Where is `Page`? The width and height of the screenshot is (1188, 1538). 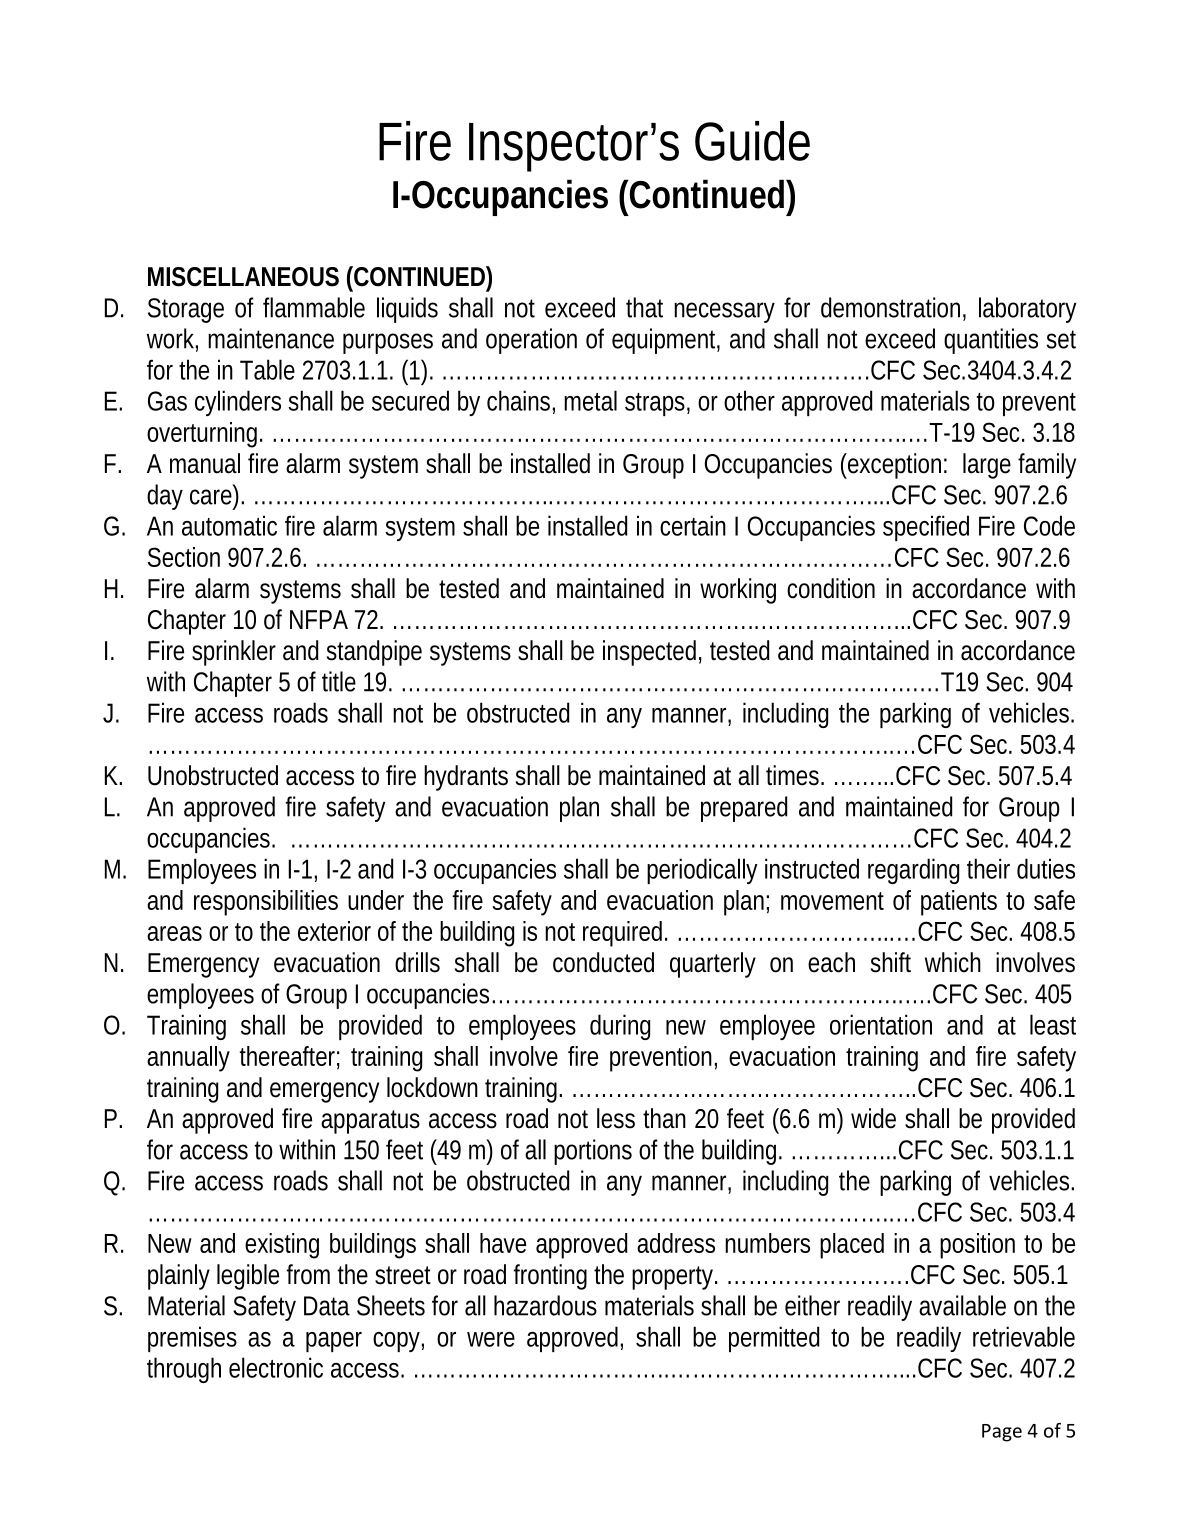
Page is located at coordinates (1002, 1433).
